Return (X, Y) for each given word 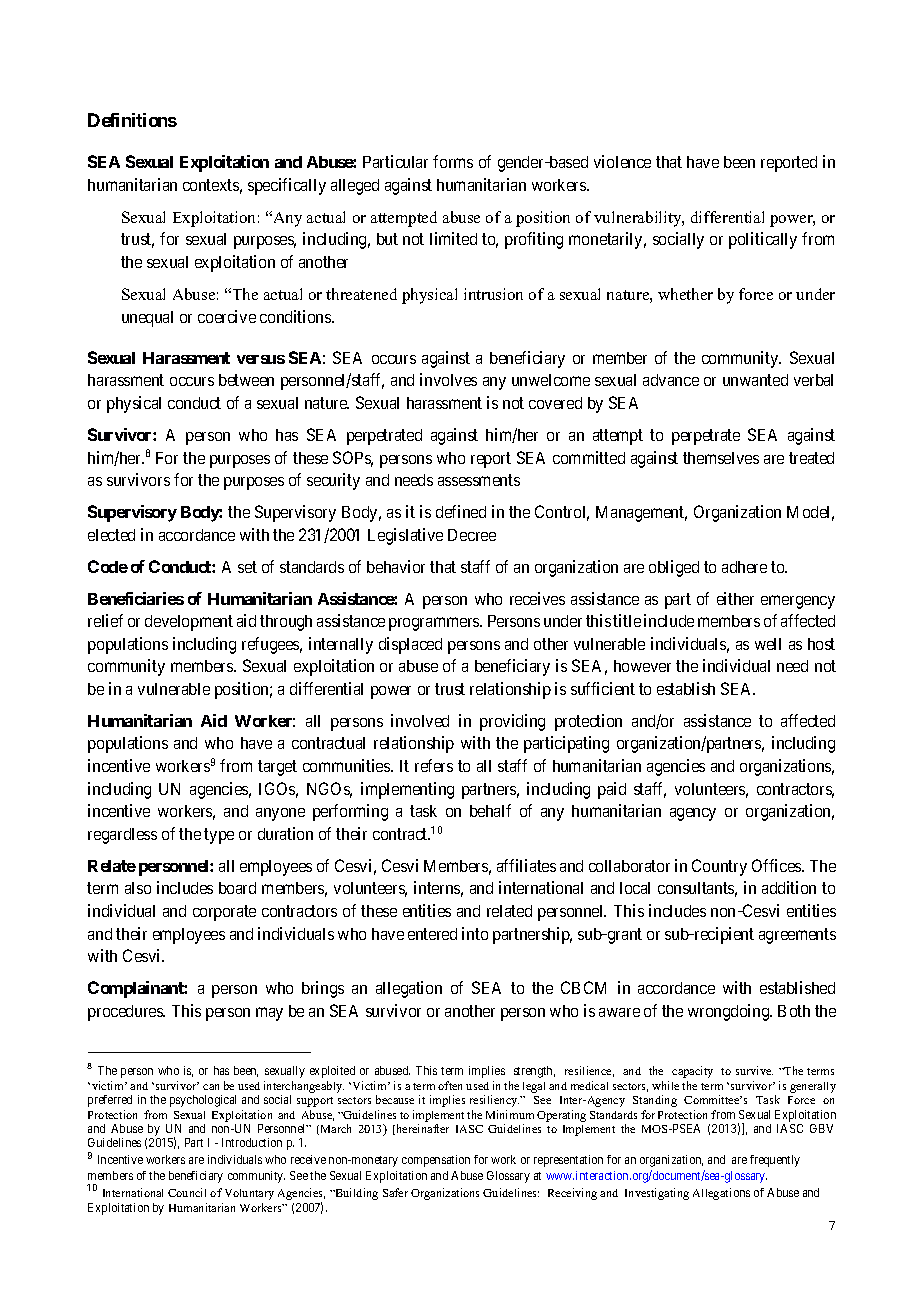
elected (111, 535)
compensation (436, 1161)
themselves (721, 458)
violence (622, 161)
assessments (479, 480)
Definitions (132, 120)
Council (187, 1192)
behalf (490, 810)
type (219, 836)
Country (719, 867)
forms (453, 161)
